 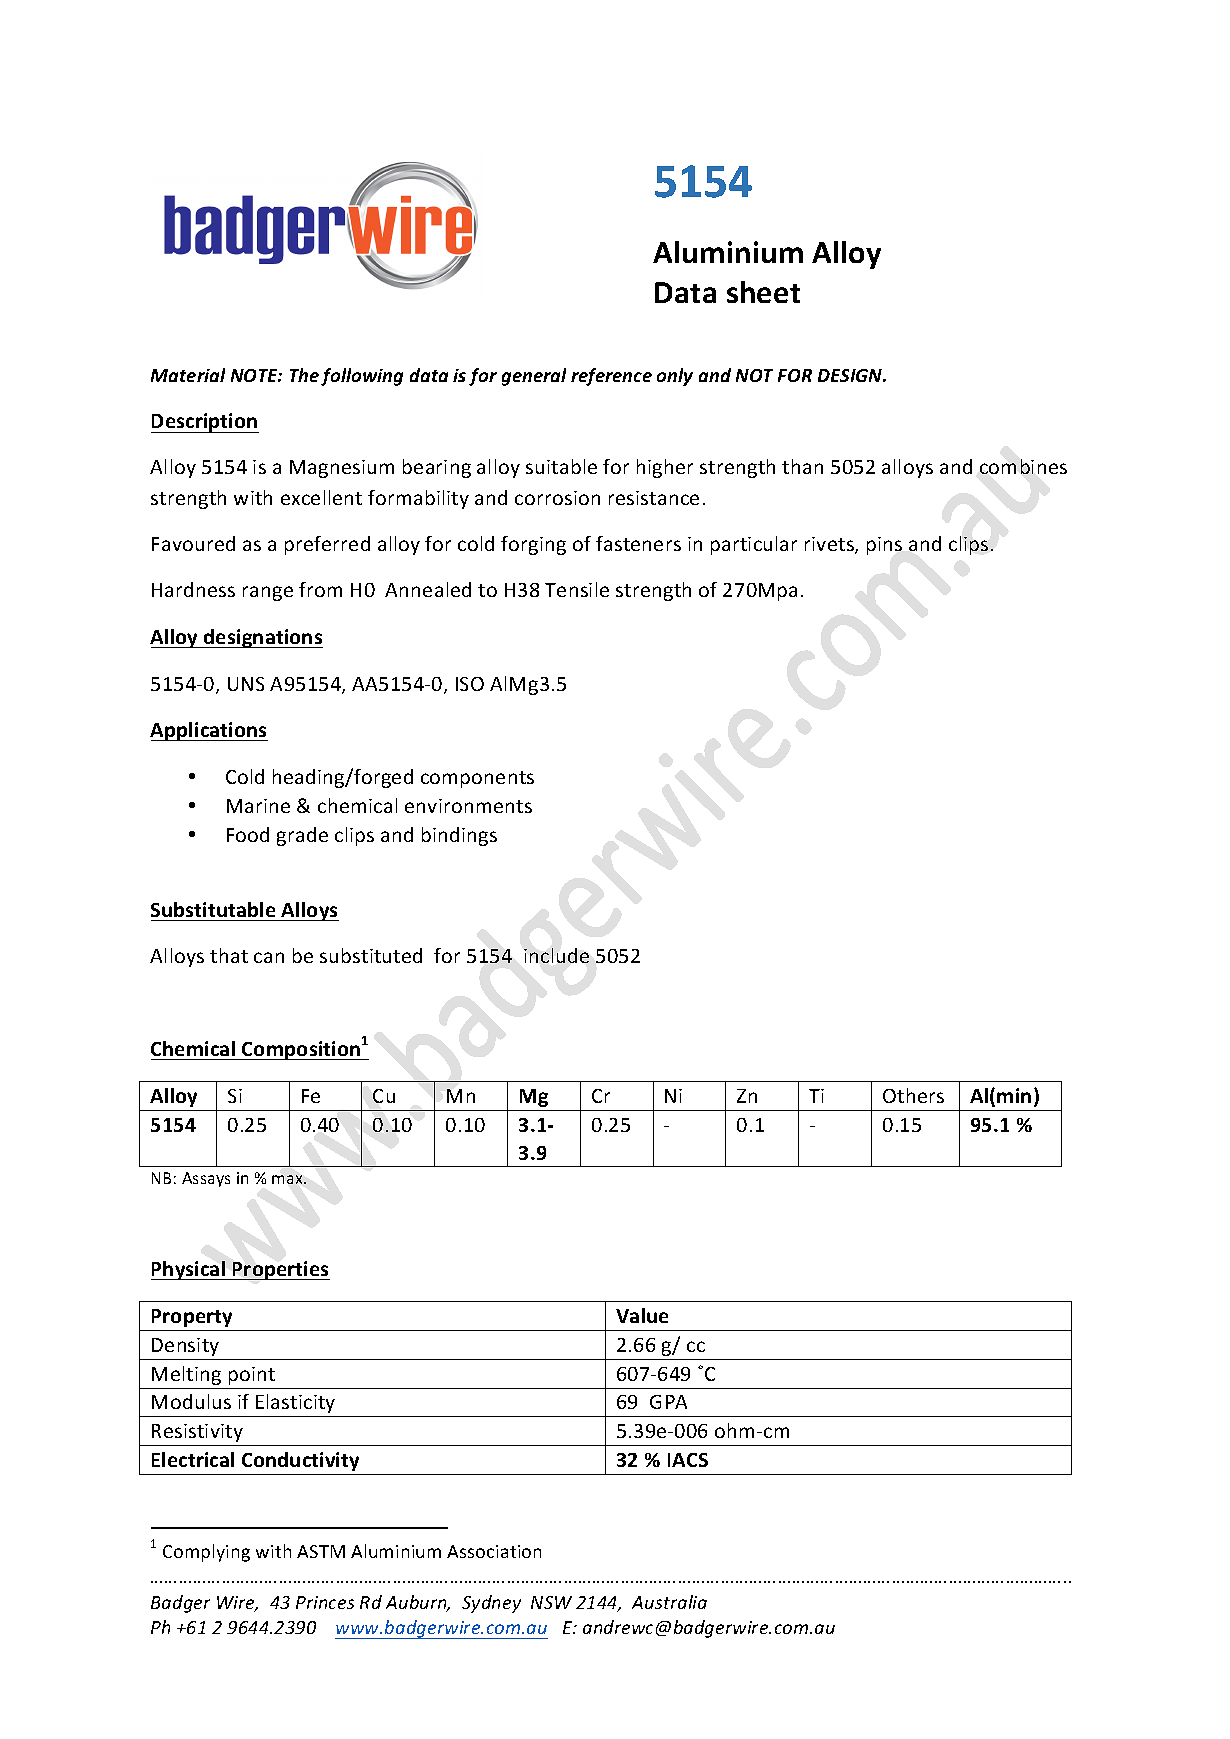 What do you see at coordinates (577, 589) in the screenshot?
I see `Tensile` at bounding box center [577, 589].
